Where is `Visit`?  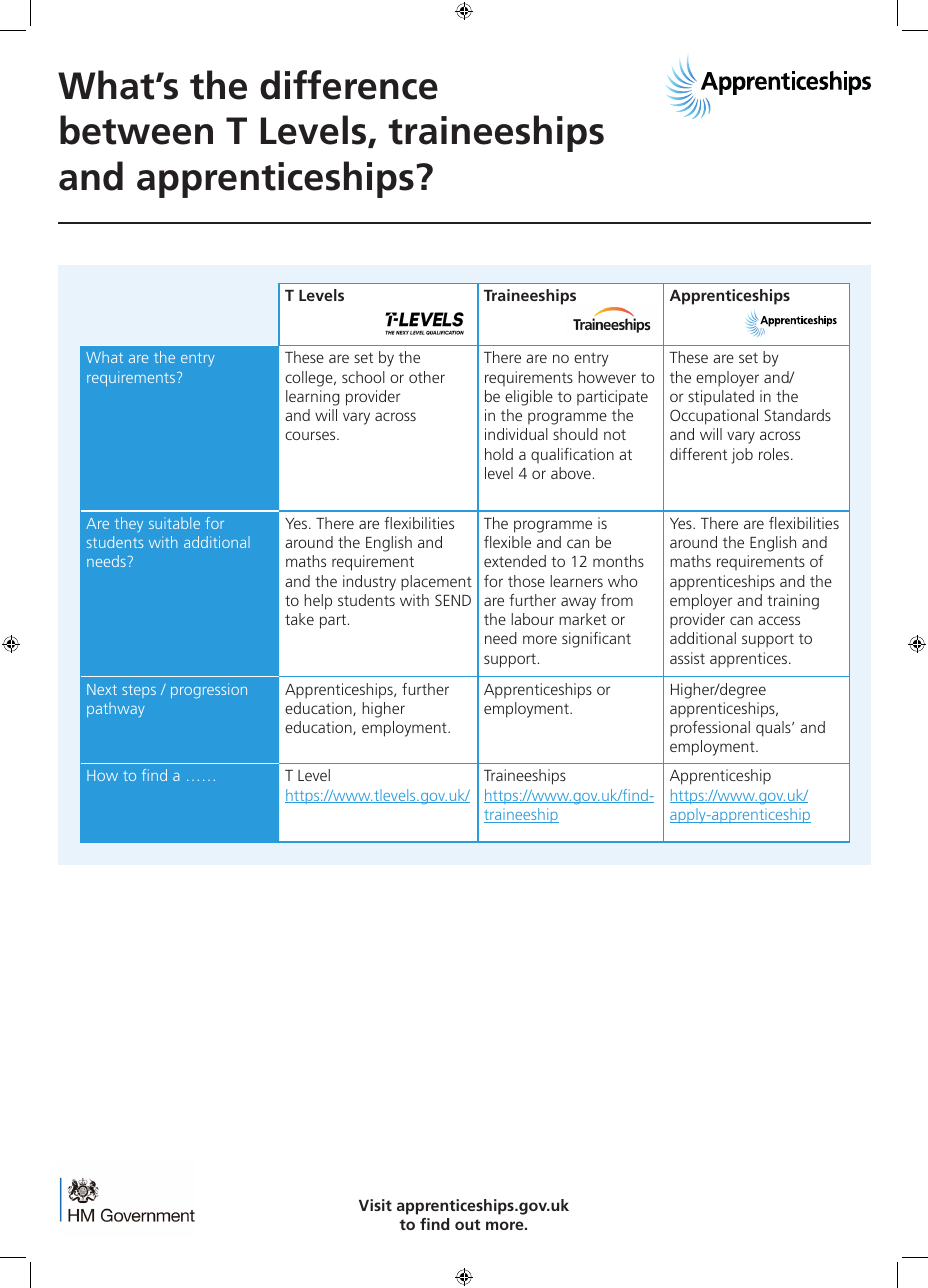
Visit is located at coordinates (375, 1205).
